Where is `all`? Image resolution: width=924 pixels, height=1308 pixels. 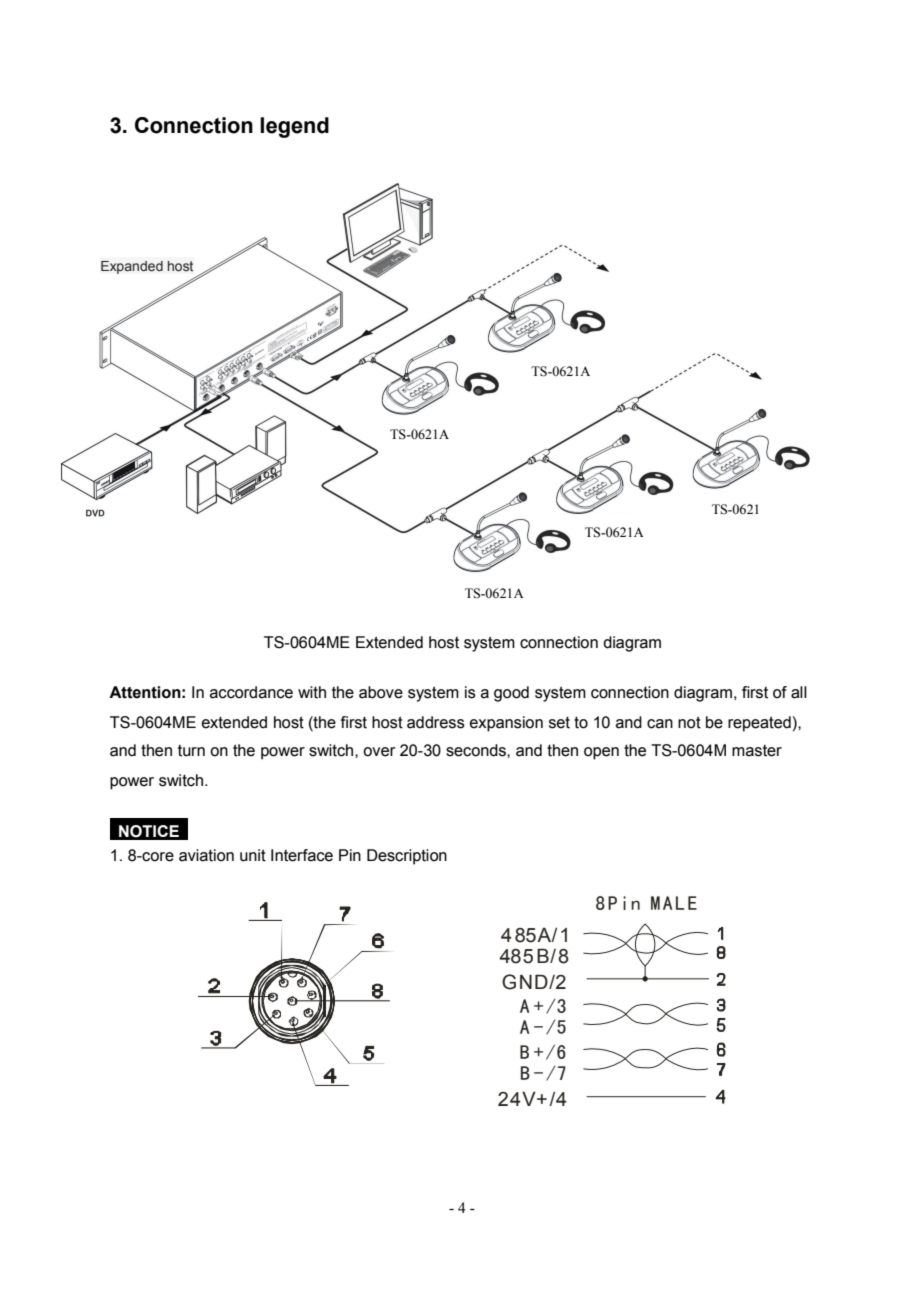
all is located at coordinates (799, 692).
